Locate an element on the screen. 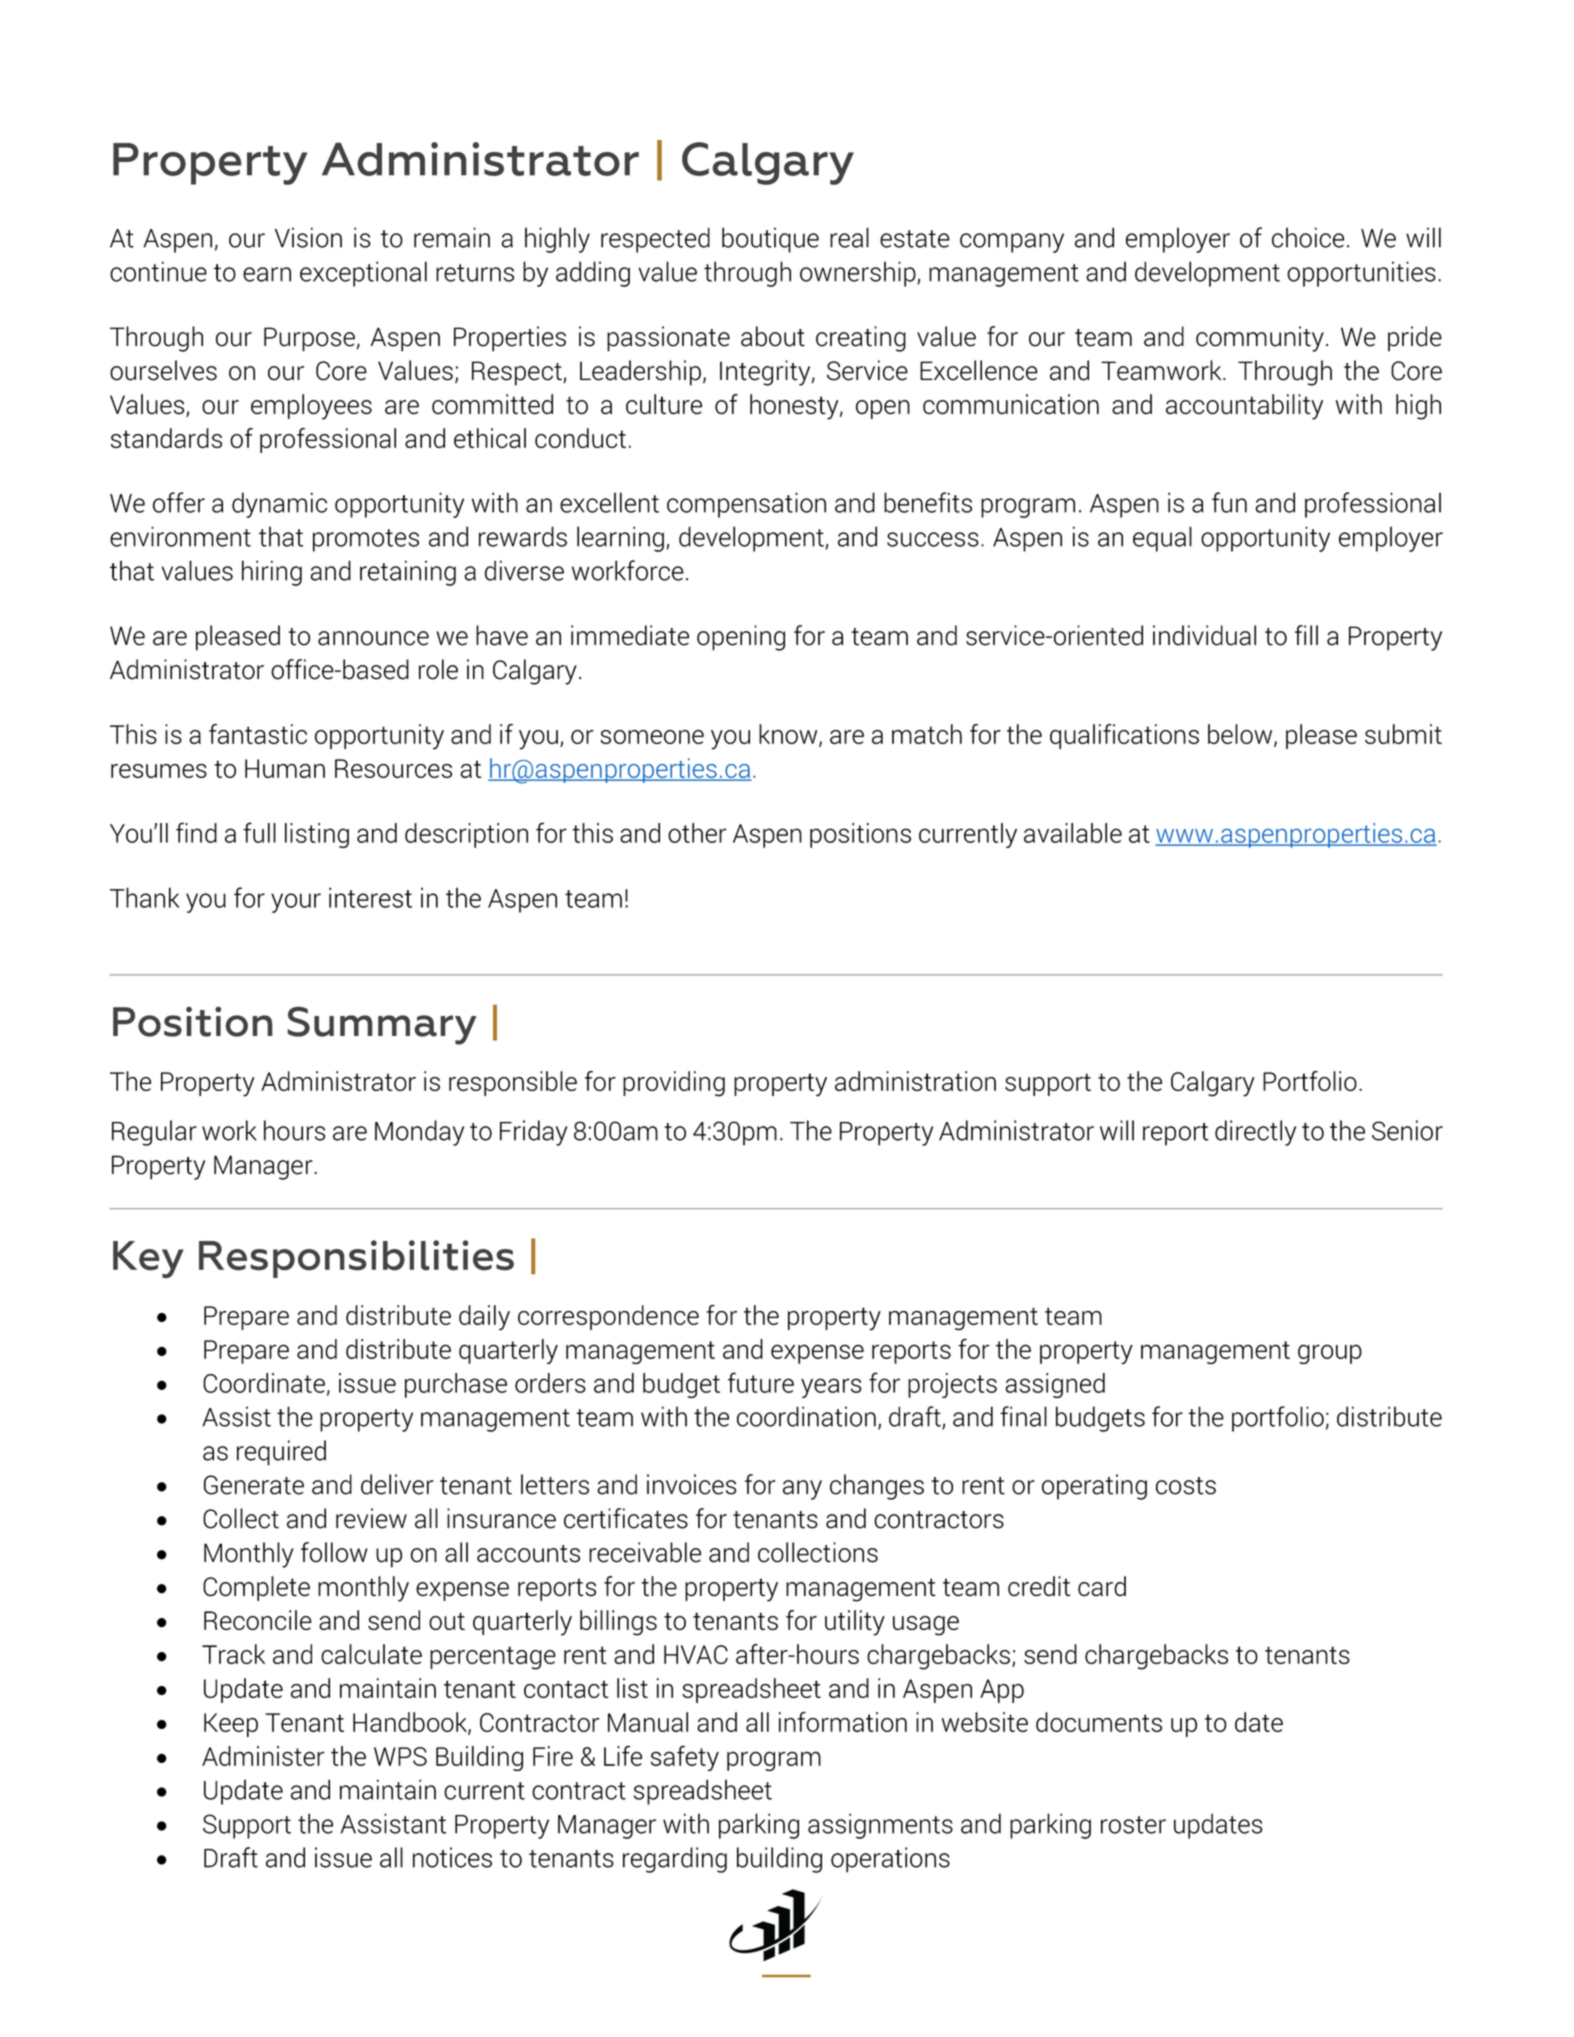 The image size is (1574, 2037). providing is located at coordinates (674, 1084).
